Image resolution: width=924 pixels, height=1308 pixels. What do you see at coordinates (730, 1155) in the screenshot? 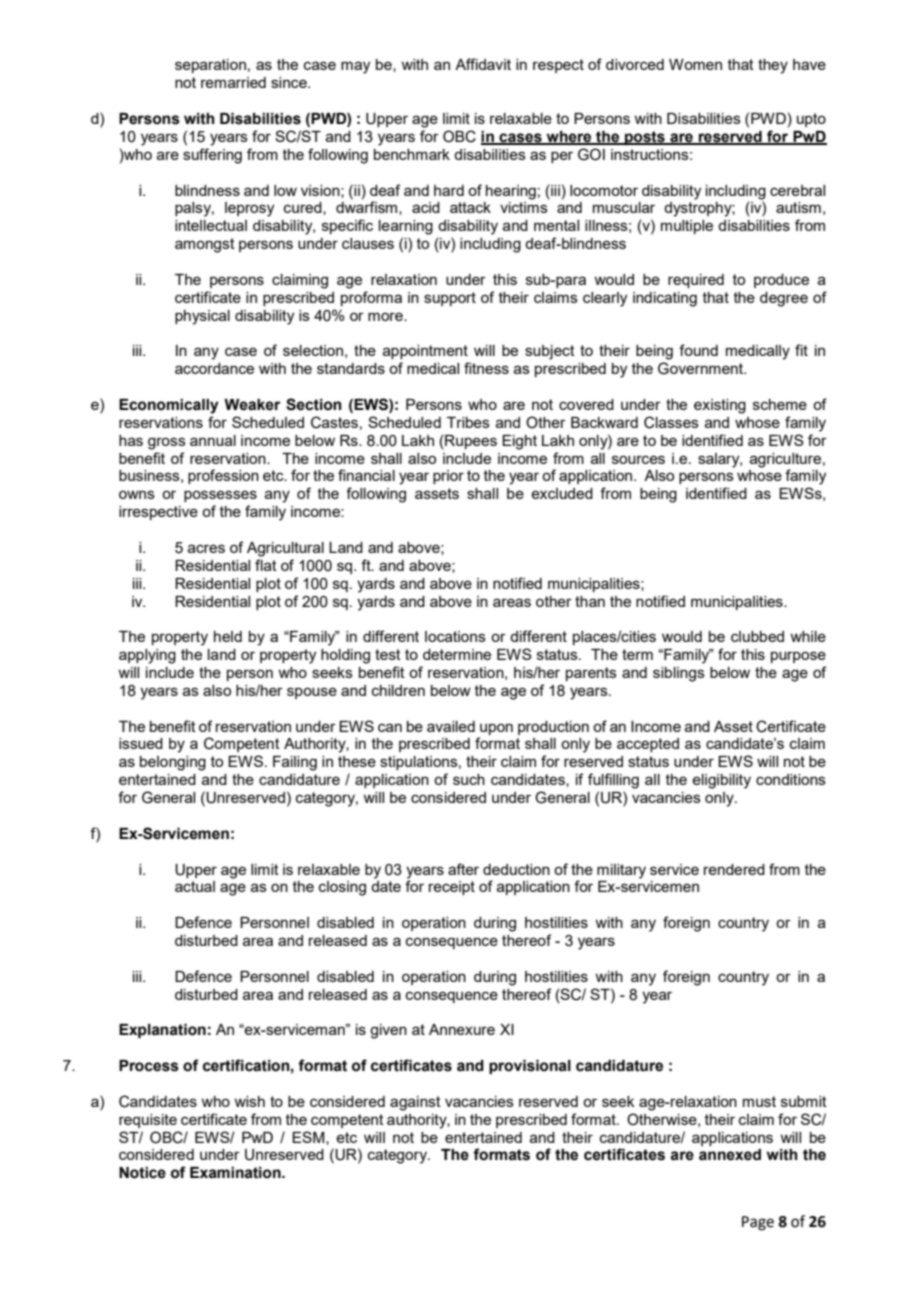
I see `annexed` at bounding box center [730, 1155].
